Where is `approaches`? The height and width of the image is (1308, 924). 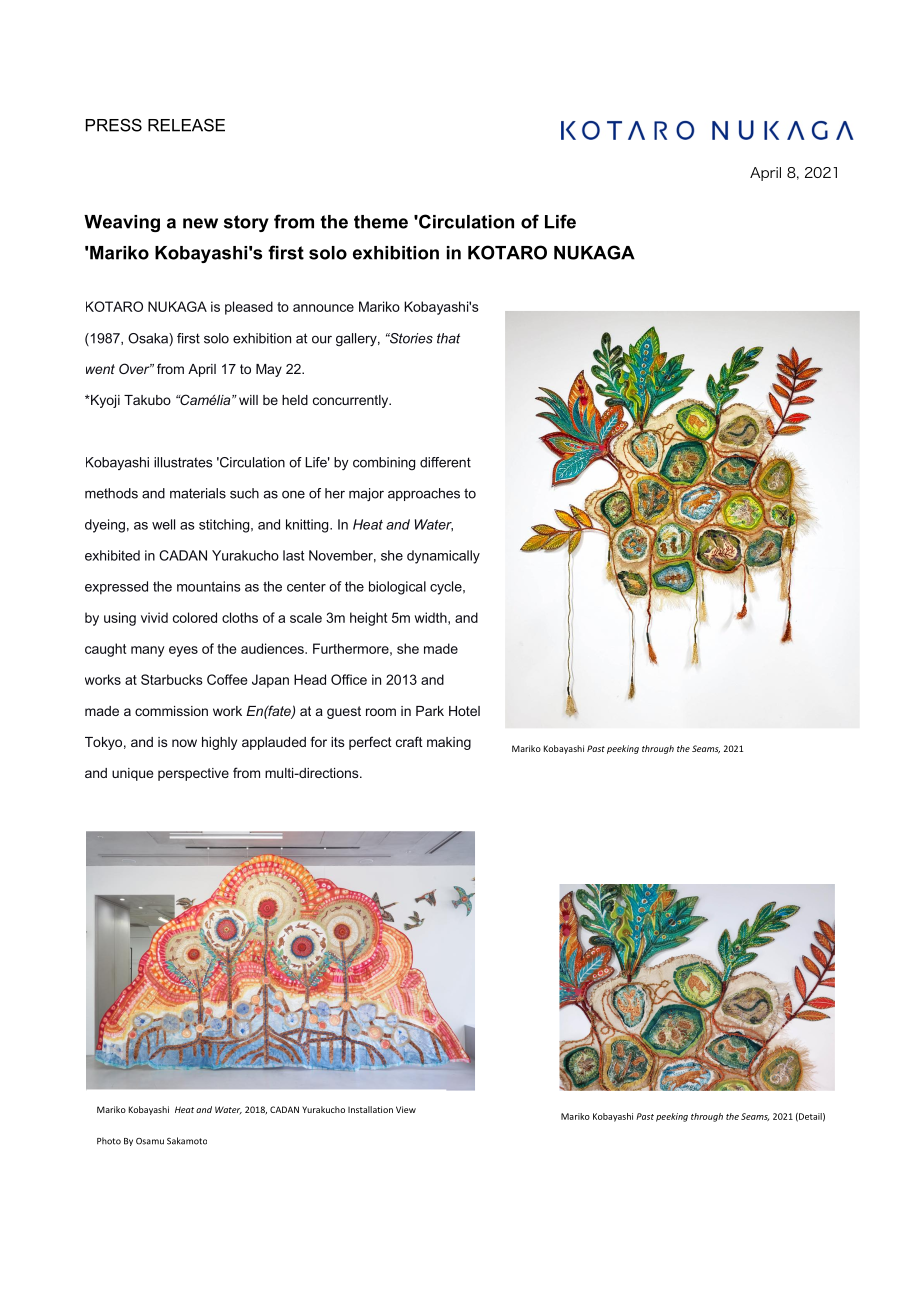 approaches is located at coordinates (424, 494).
